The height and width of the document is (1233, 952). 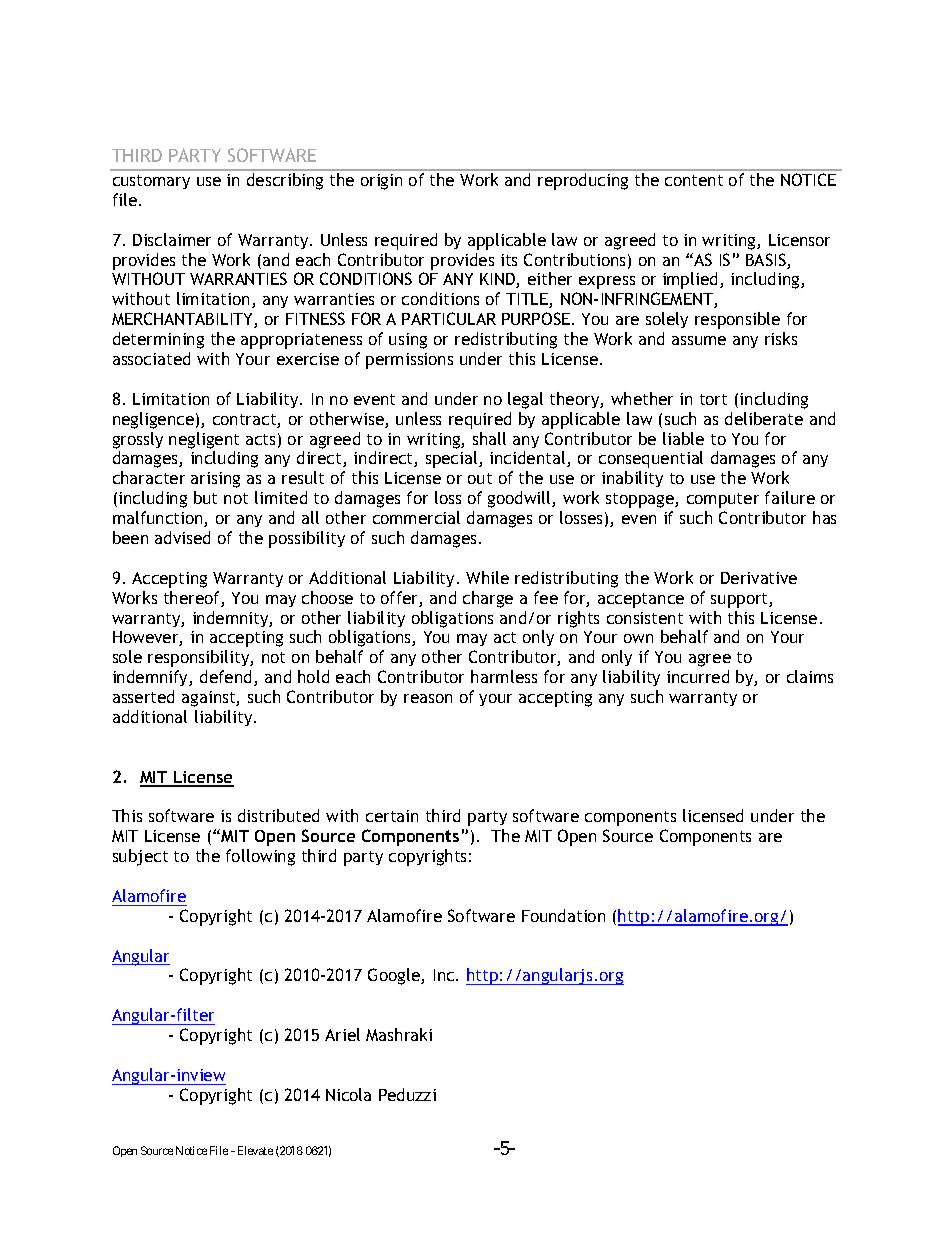 I want to click on advised, so click(x=182, y=537).
